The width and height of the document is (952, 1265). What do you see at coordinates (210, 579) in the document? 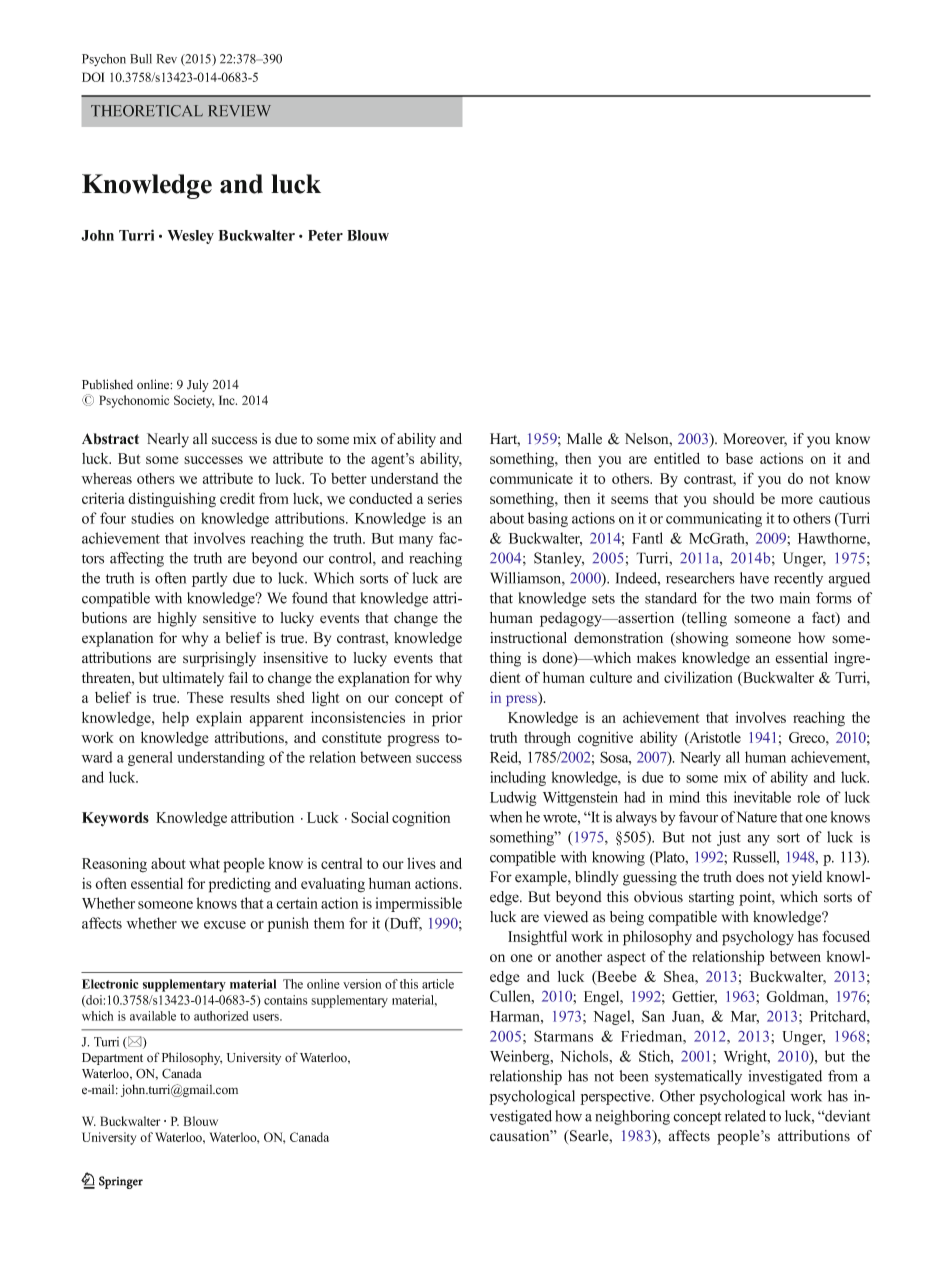
I see `partly` at bounding box center [210, 579].
